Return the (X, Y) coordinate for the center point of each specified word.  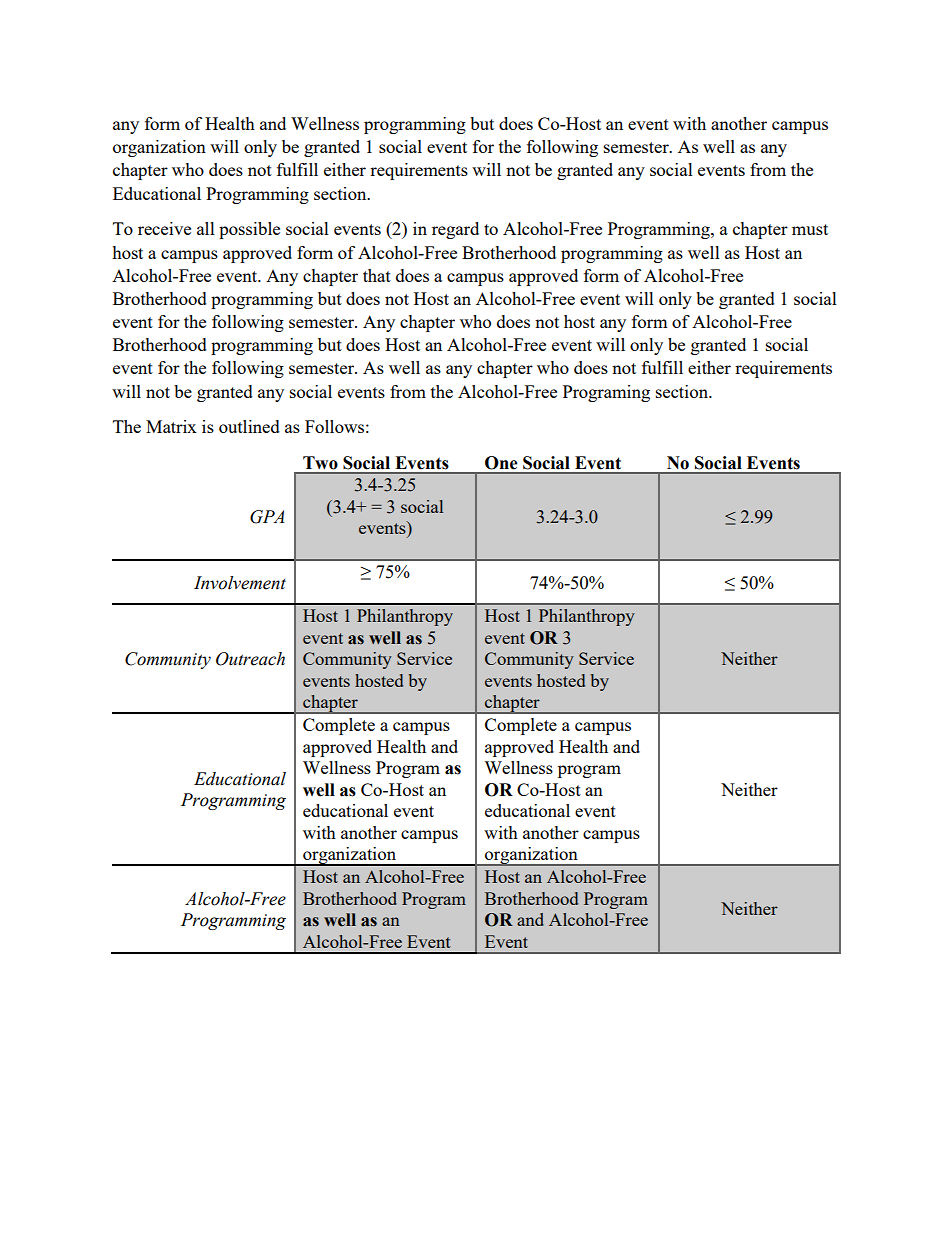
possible (249, 230)
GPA (267, 517)
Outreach (250, 659)
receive (164, 228)
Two (320, 463)
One (501, 463)
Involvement (240, 583)
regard (455, 230)
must (810, 229)
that (377, 275)
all (206, 228)
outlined (249, 426)
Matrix (171, 426)
